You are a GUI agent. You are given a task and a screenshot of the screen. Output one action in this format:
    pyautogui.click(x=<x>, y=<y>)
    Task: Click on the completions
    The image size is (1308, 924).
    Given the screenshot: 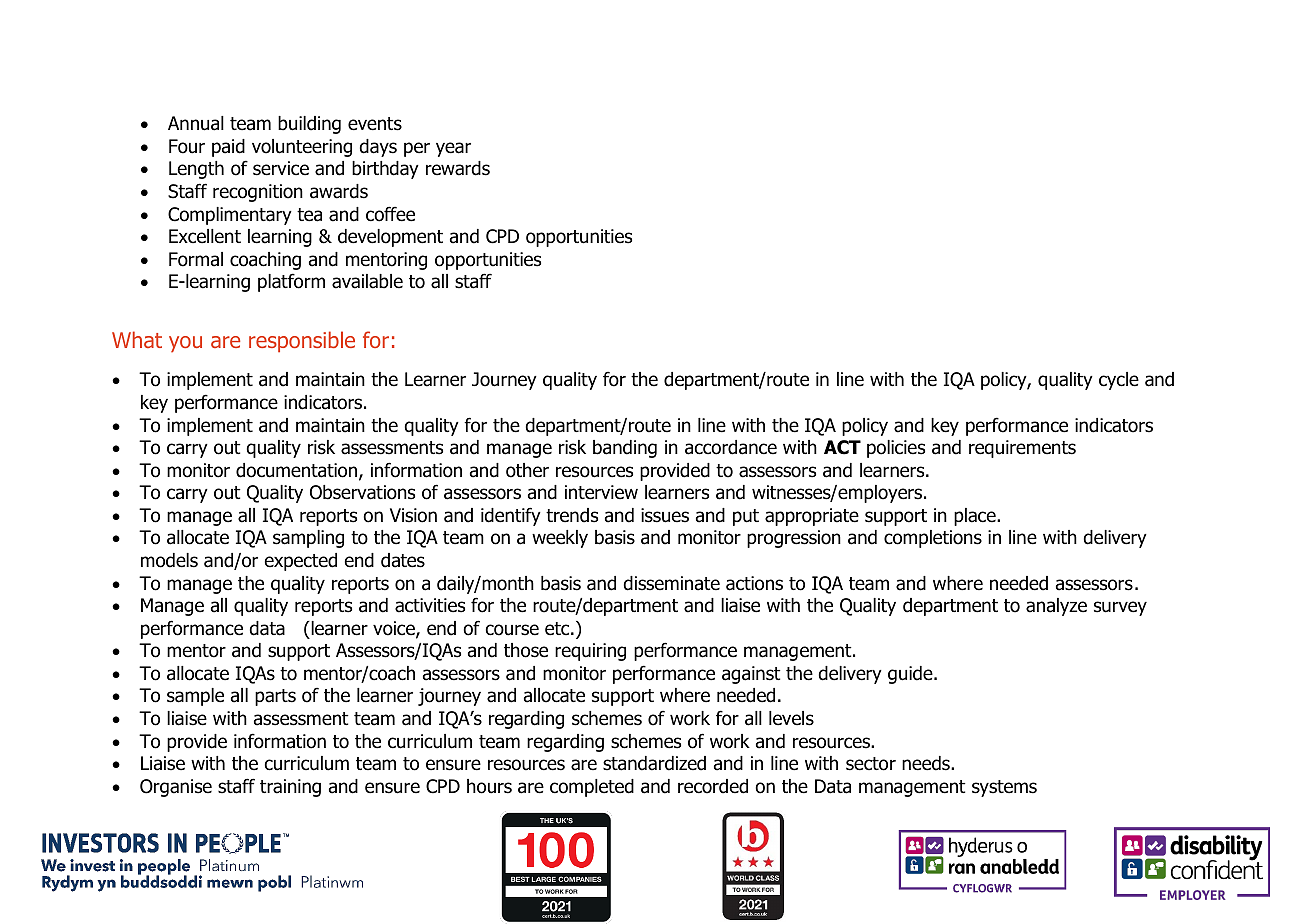 What is the action you would take?
    pyautogui.click(x=933, y=539)
